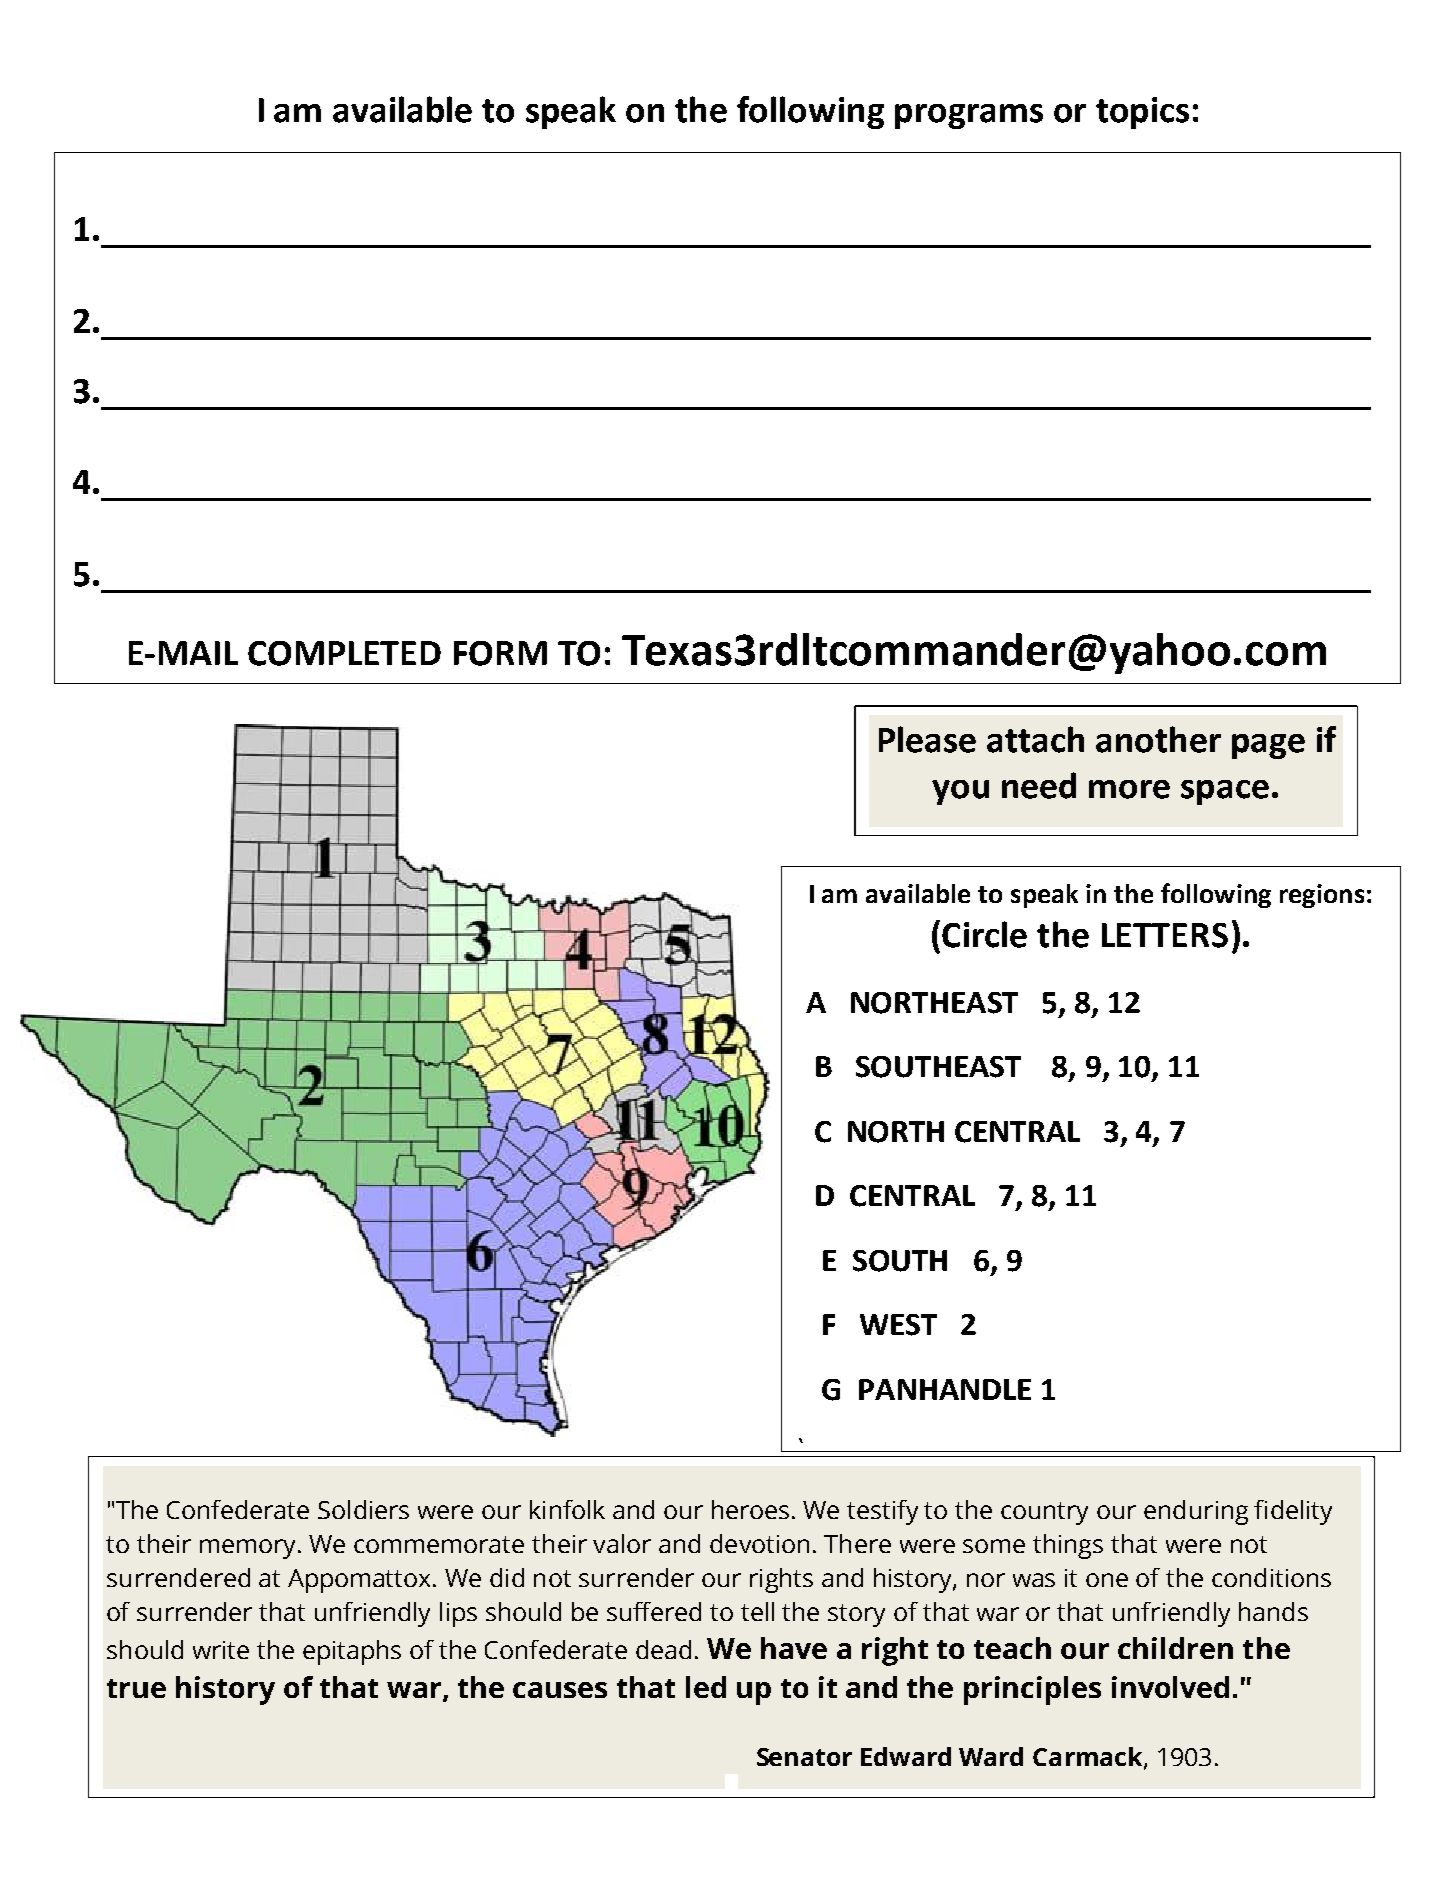 This image has width=1456, height=1885. I want to click on COMPLETED, so click(344, 653).
